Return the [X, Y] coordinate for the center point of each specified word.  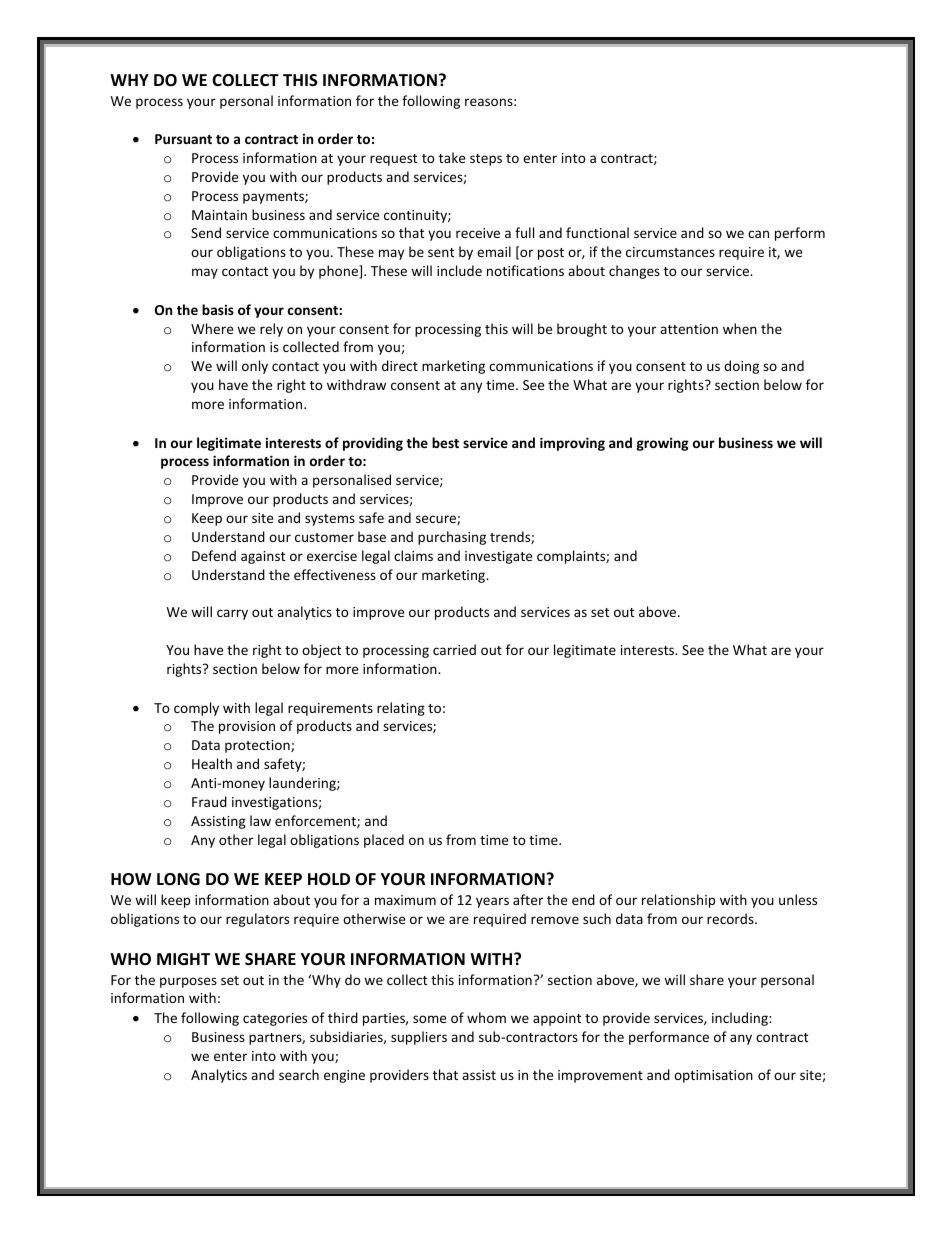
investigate [498, 557]
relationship [678, 901]
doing [741, 367]
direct [400, 365]
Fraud [209, 801]
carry [232, 614]
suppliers [419, 1038]
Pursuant [183, 139]
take [452, 157]
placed [384, 841]
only [255, 367]
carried [454, 649]
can [758, 234]
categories [275, 1019]
